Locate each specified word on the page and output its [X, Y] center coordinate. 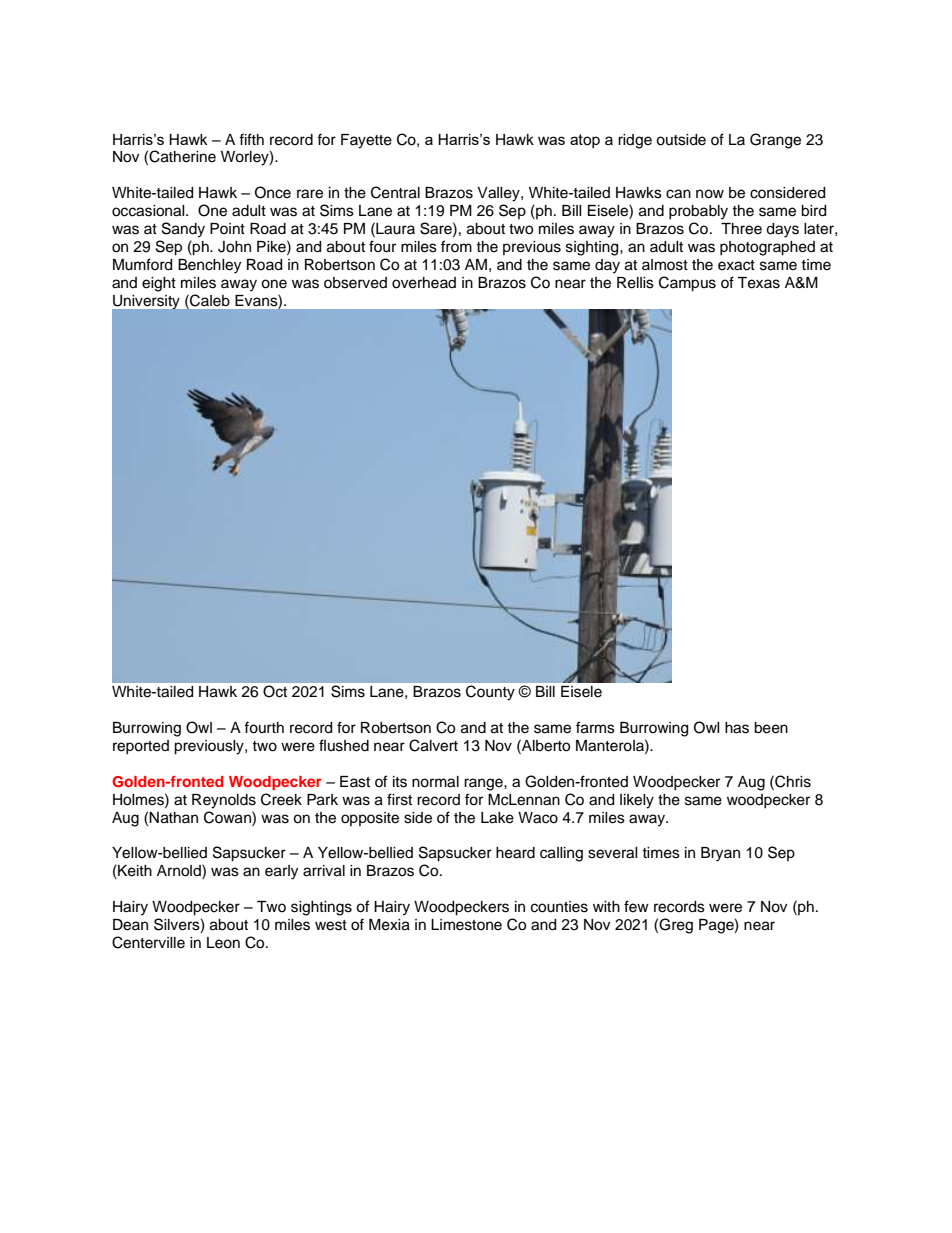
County [490, 692]
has [737, 728]
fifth [251, 139]
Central [395, 192]
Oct [275, 691]
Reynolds [224, 801]
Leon [223, 943]
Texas [758, 283]
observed [355, 283]
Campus [687, 284]
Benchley [209, 266]
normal [435, 782]
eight [159, 284]
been [771, 728]
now [710, 194]
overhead [424, 283]
